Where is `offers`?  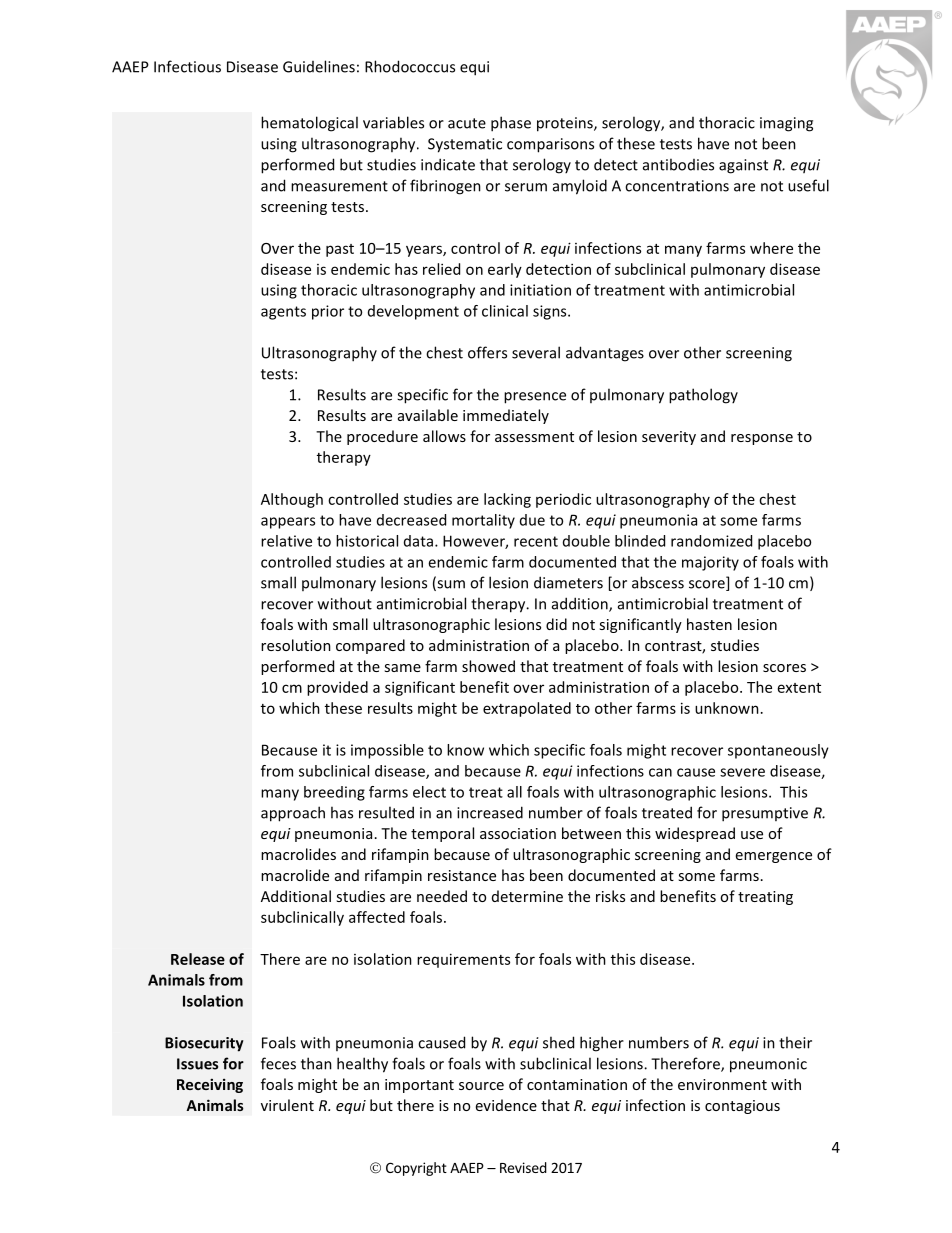
offers is located at coordinates (487, 352).
